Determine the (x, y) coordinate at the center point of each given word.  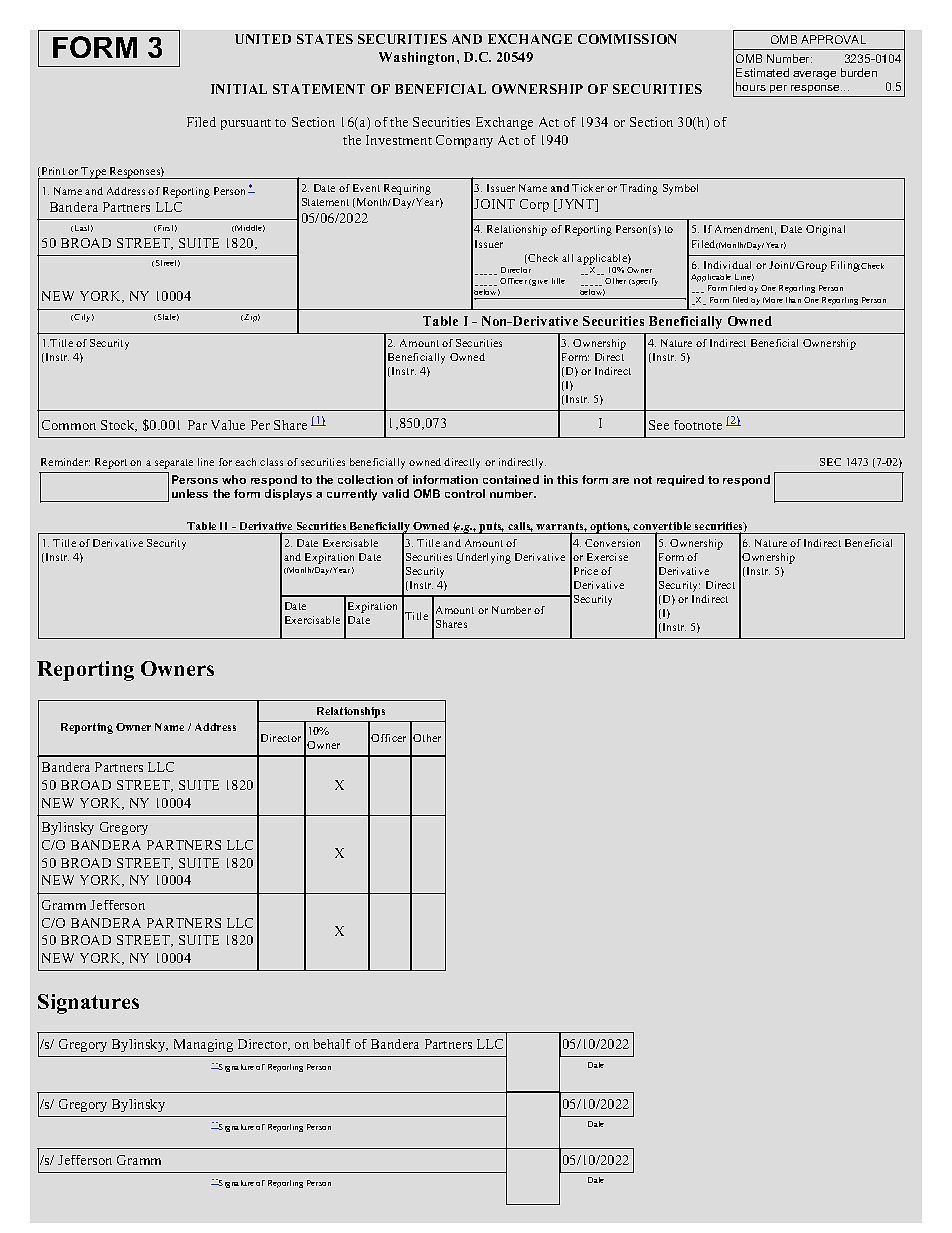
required (680, 480)
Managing (203, 1045)
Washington (418, 58)
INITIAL (239, 89)
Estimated (762, 72)
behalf (332, 1044)
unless (190, 493)
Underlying (484, 558)
